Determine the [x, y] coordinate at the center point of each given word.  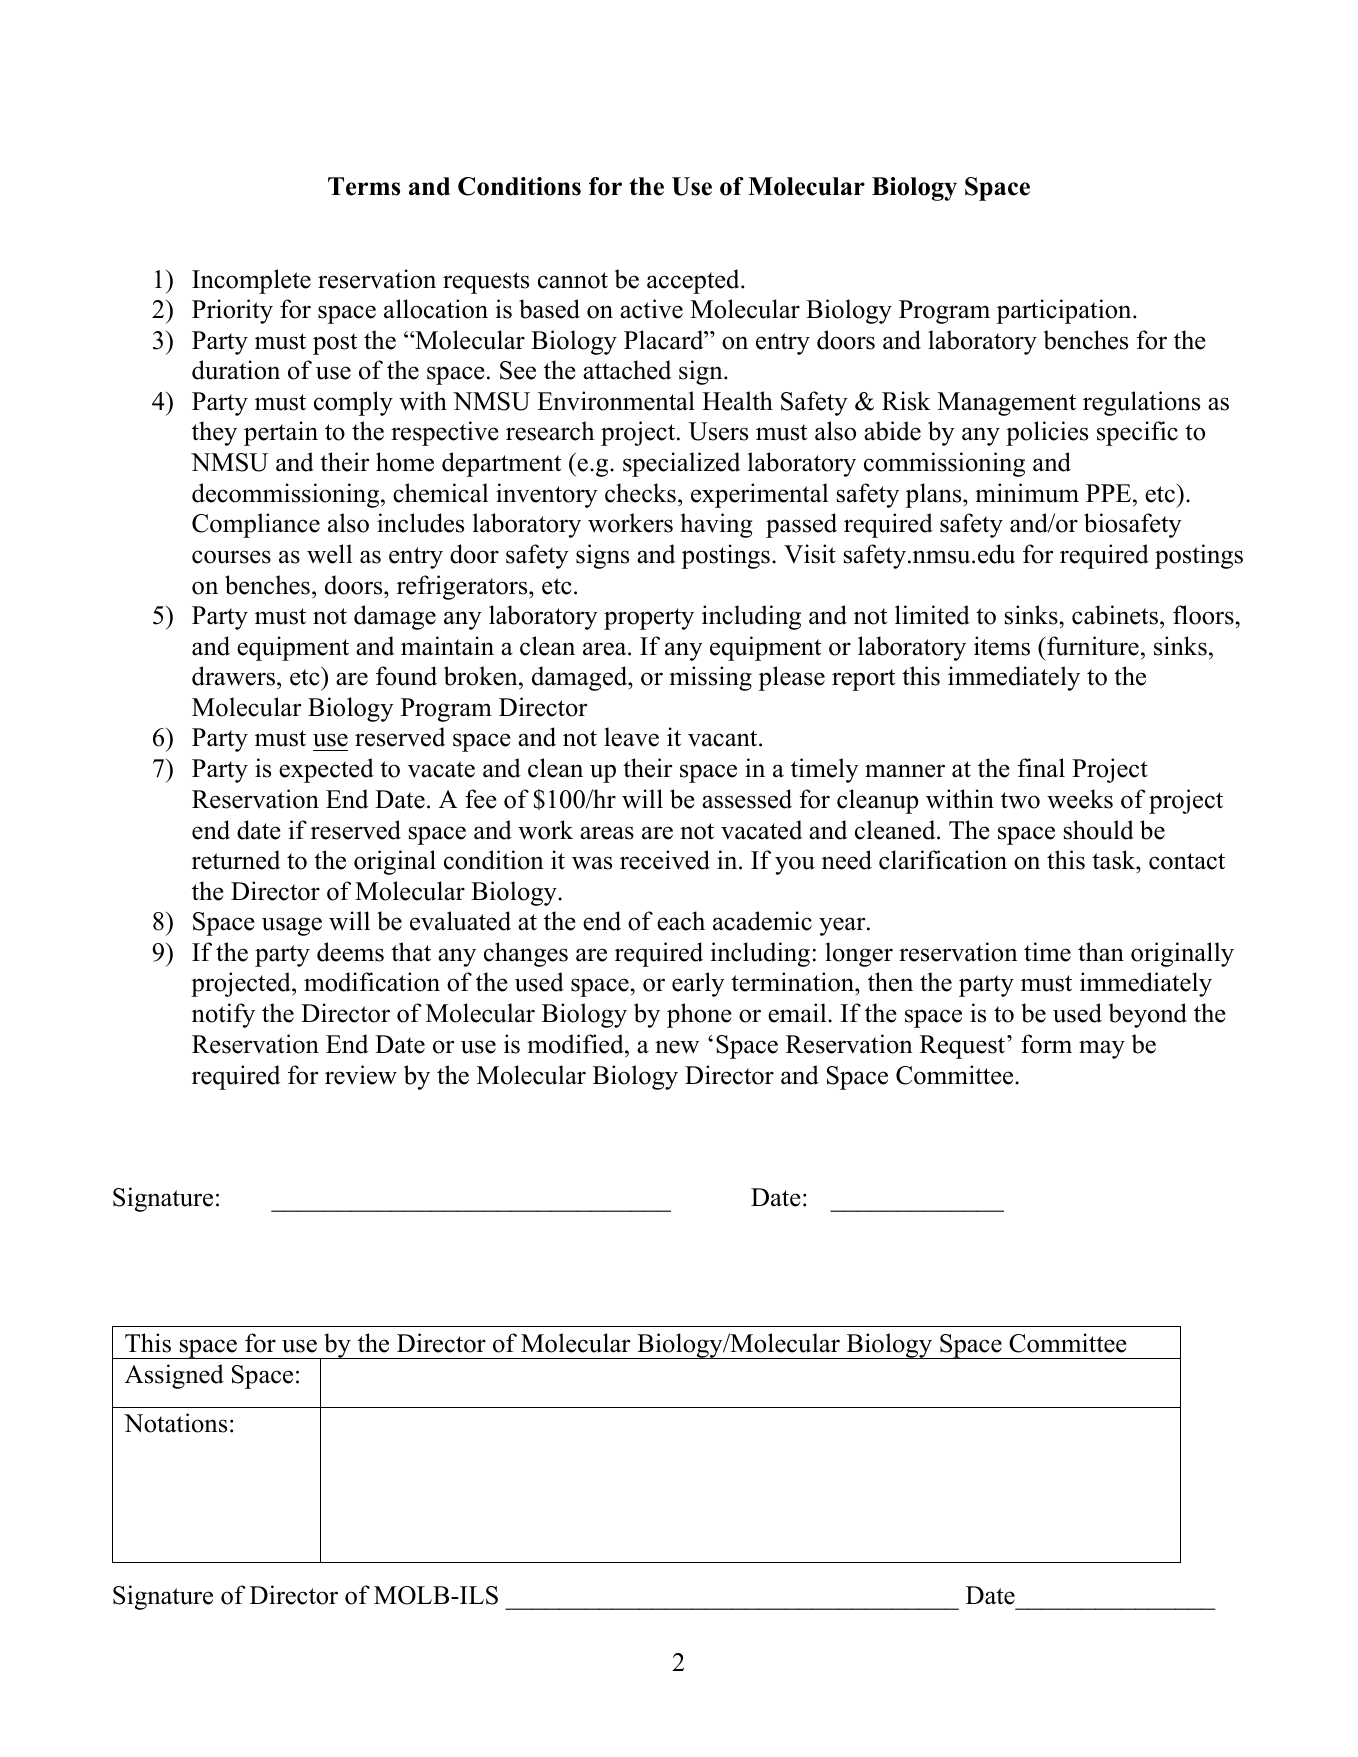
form [1046, 1044]
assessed [747, 799]
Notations [175, 1423]
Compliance [256, 525]
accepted [694, 281]
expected [326, 770]
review [361, 1075]
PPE [1108, 493]
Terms [364, 186]
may [1102, 1049]
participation [1065, 311]
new [677, 1047]
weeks [1080, 799]
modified [576, 1044]
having [717, 525]
